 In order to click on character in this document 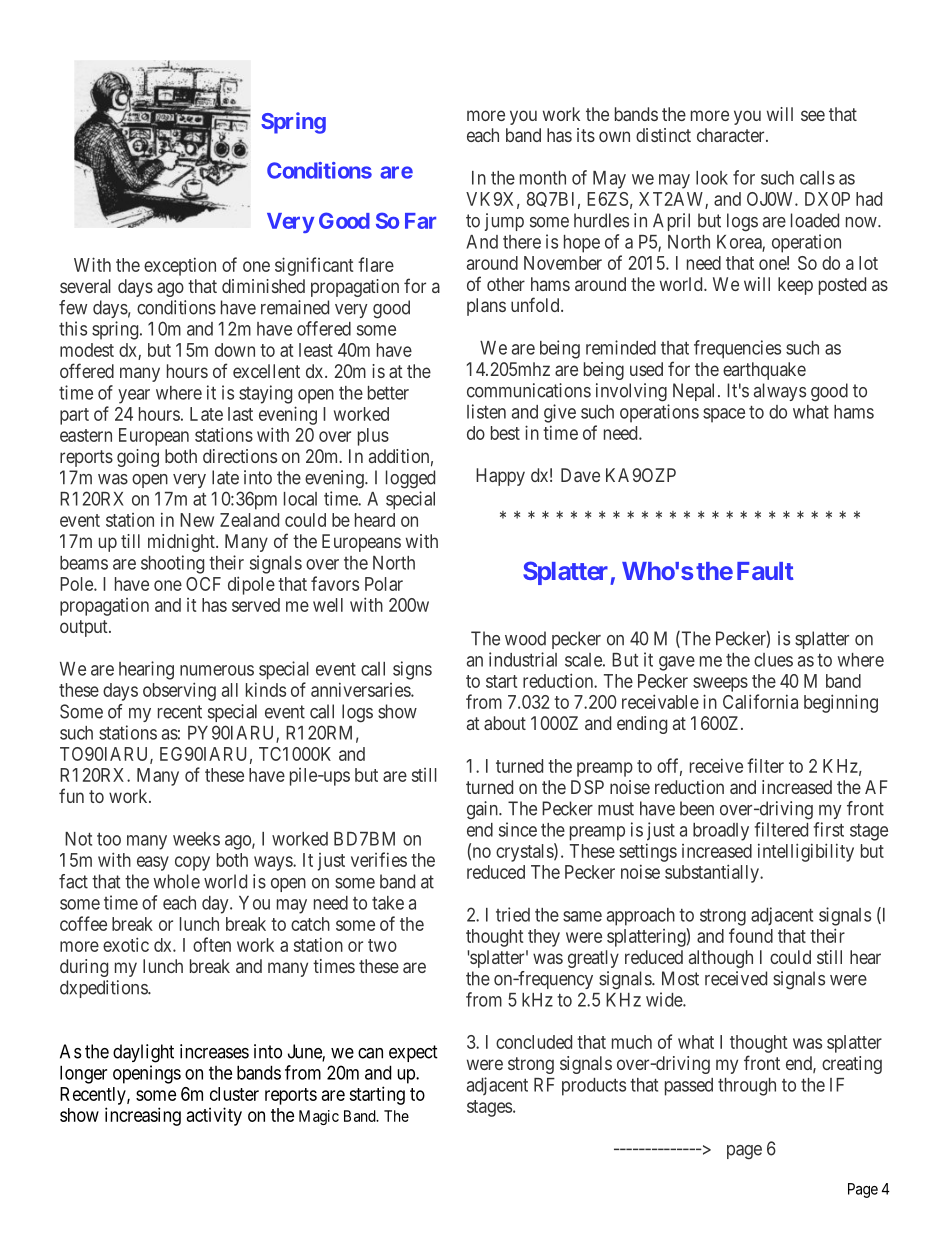, I will do `click(732, 135)`.
